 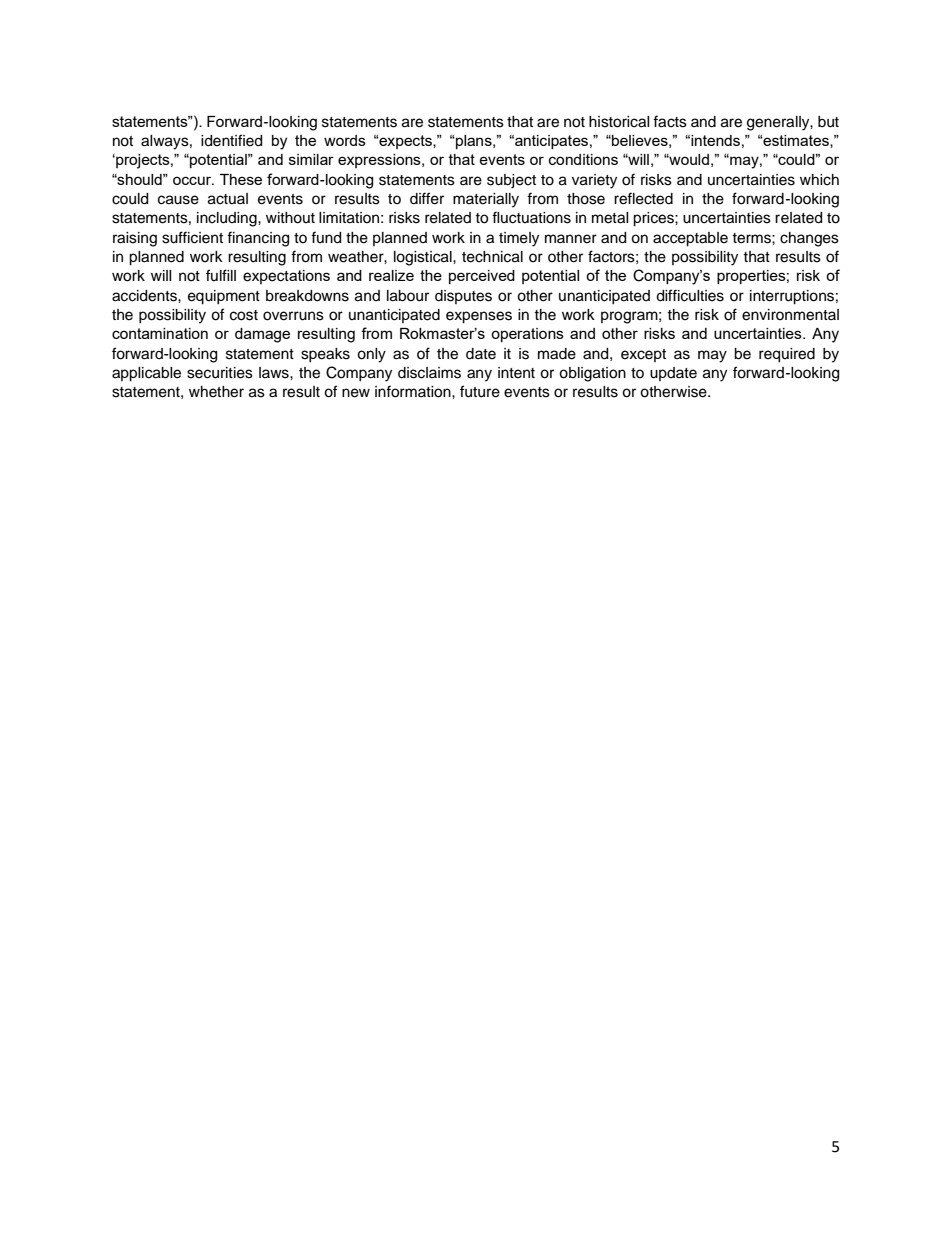 I want to click on facts, so click(x=670, y=121).
